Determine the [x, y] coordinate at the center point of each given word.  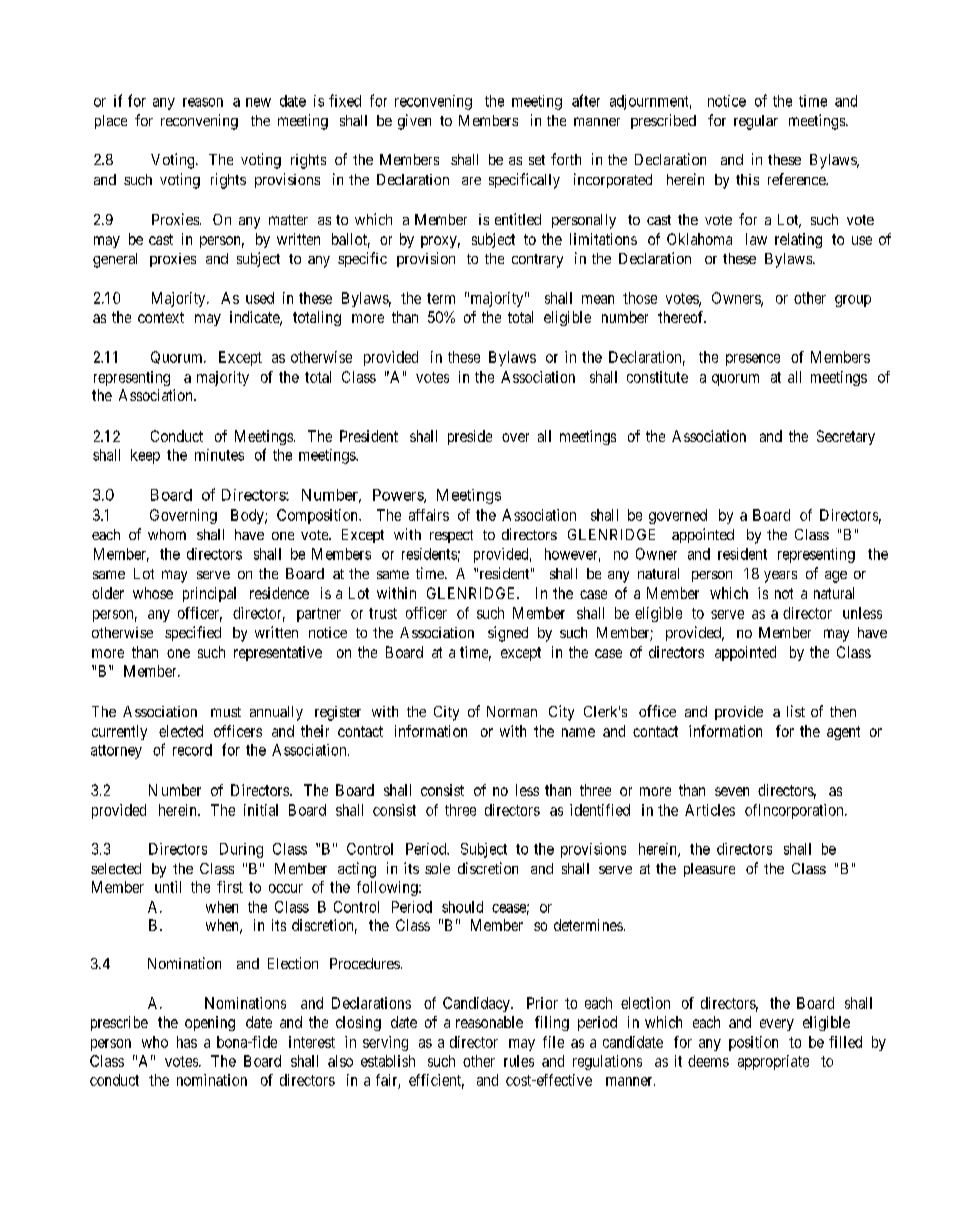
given [414, 122]
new [258, 102]
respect [451, 536]
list [796, 711]
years [780, 577]
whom [167, 534]
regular [756, 122]
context [161, 317]
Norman [512, 711]
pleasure [709, 870]
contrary [537, 261]
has [187, 1042]
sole [437, 868]
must [226, 712]
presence [753, 360]
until [168, 887]
